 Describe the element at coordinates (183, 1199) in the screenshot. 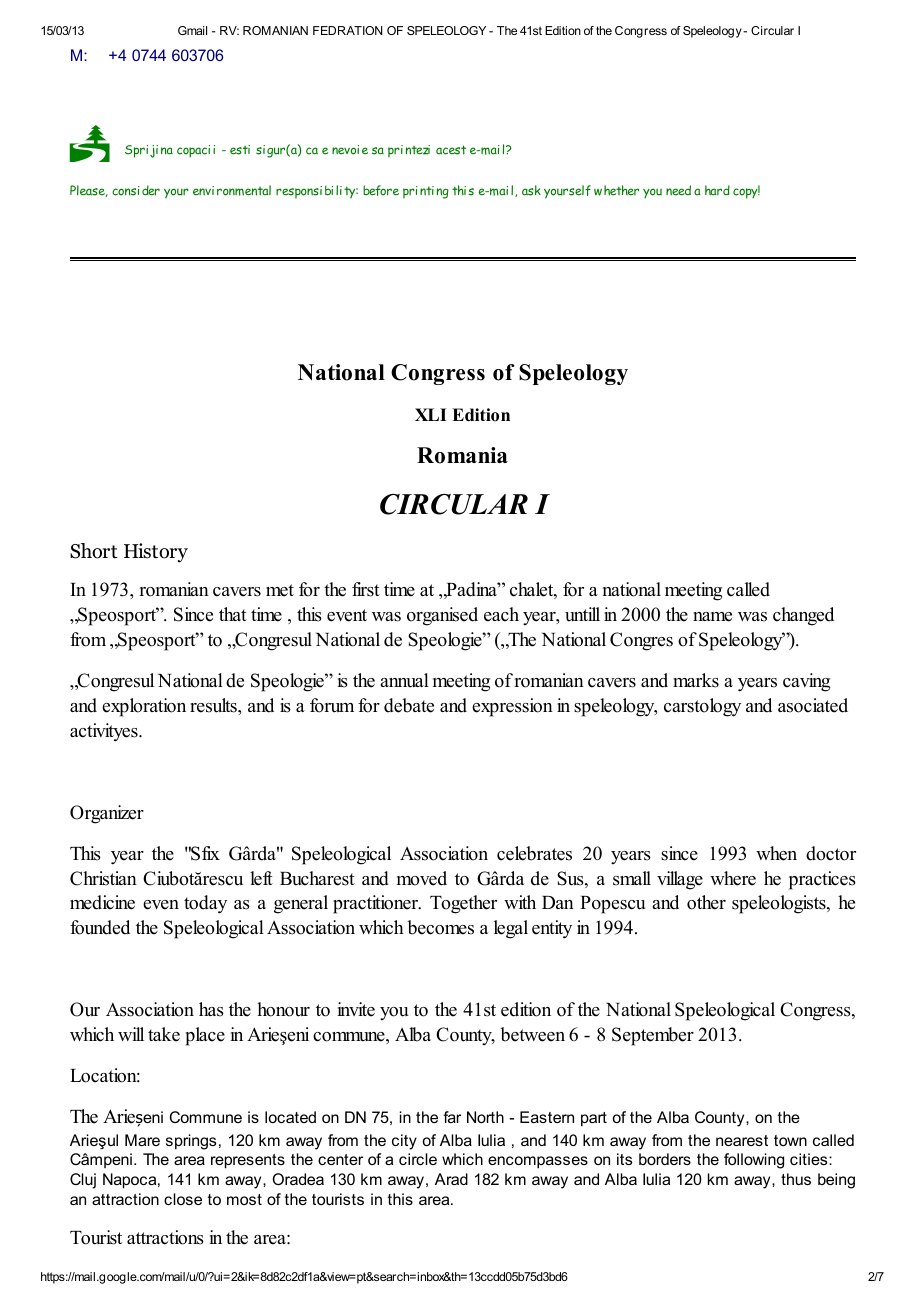

I see `close` at that location.
